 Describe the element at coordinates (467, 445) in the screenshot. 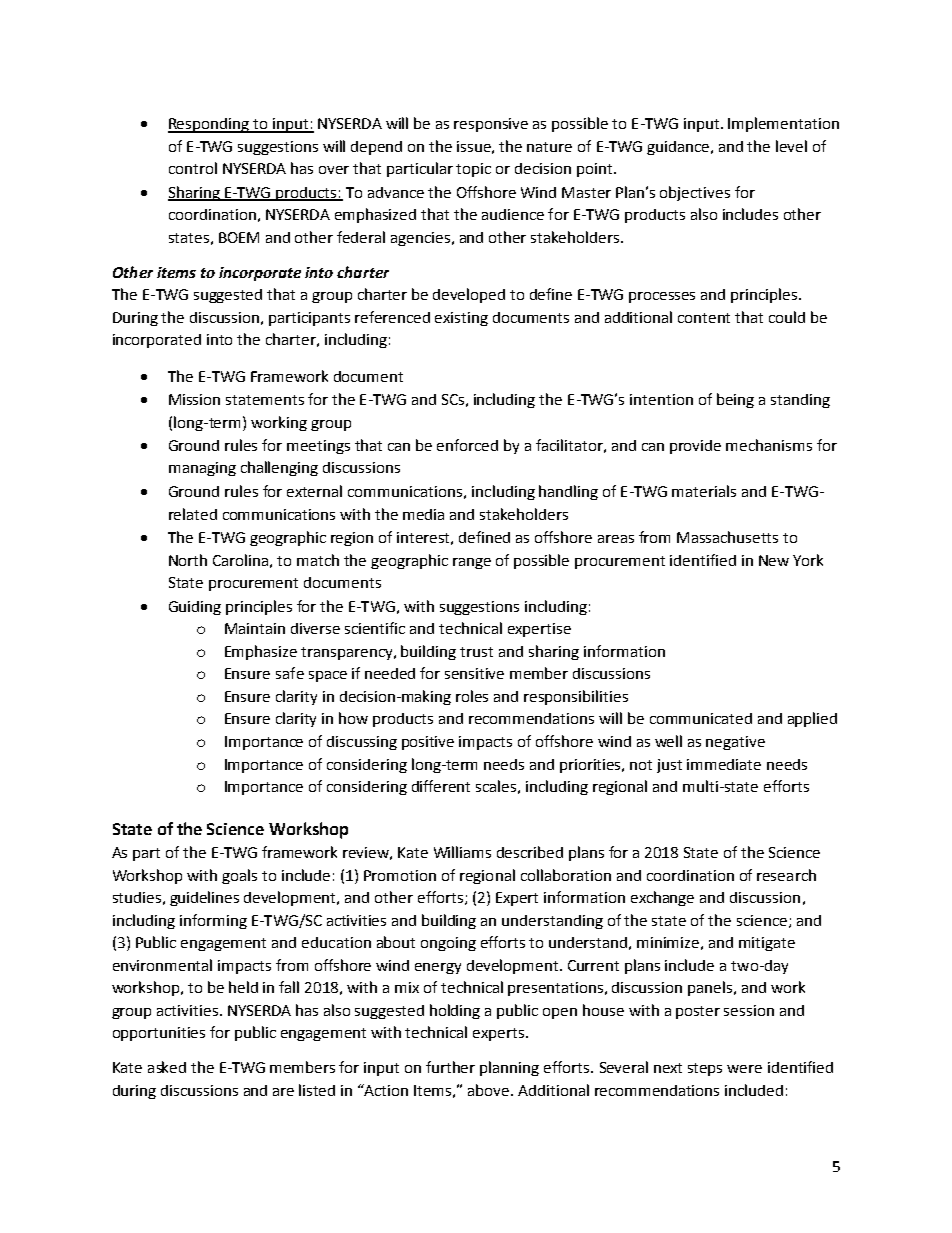

I see `enforced` at that location.
